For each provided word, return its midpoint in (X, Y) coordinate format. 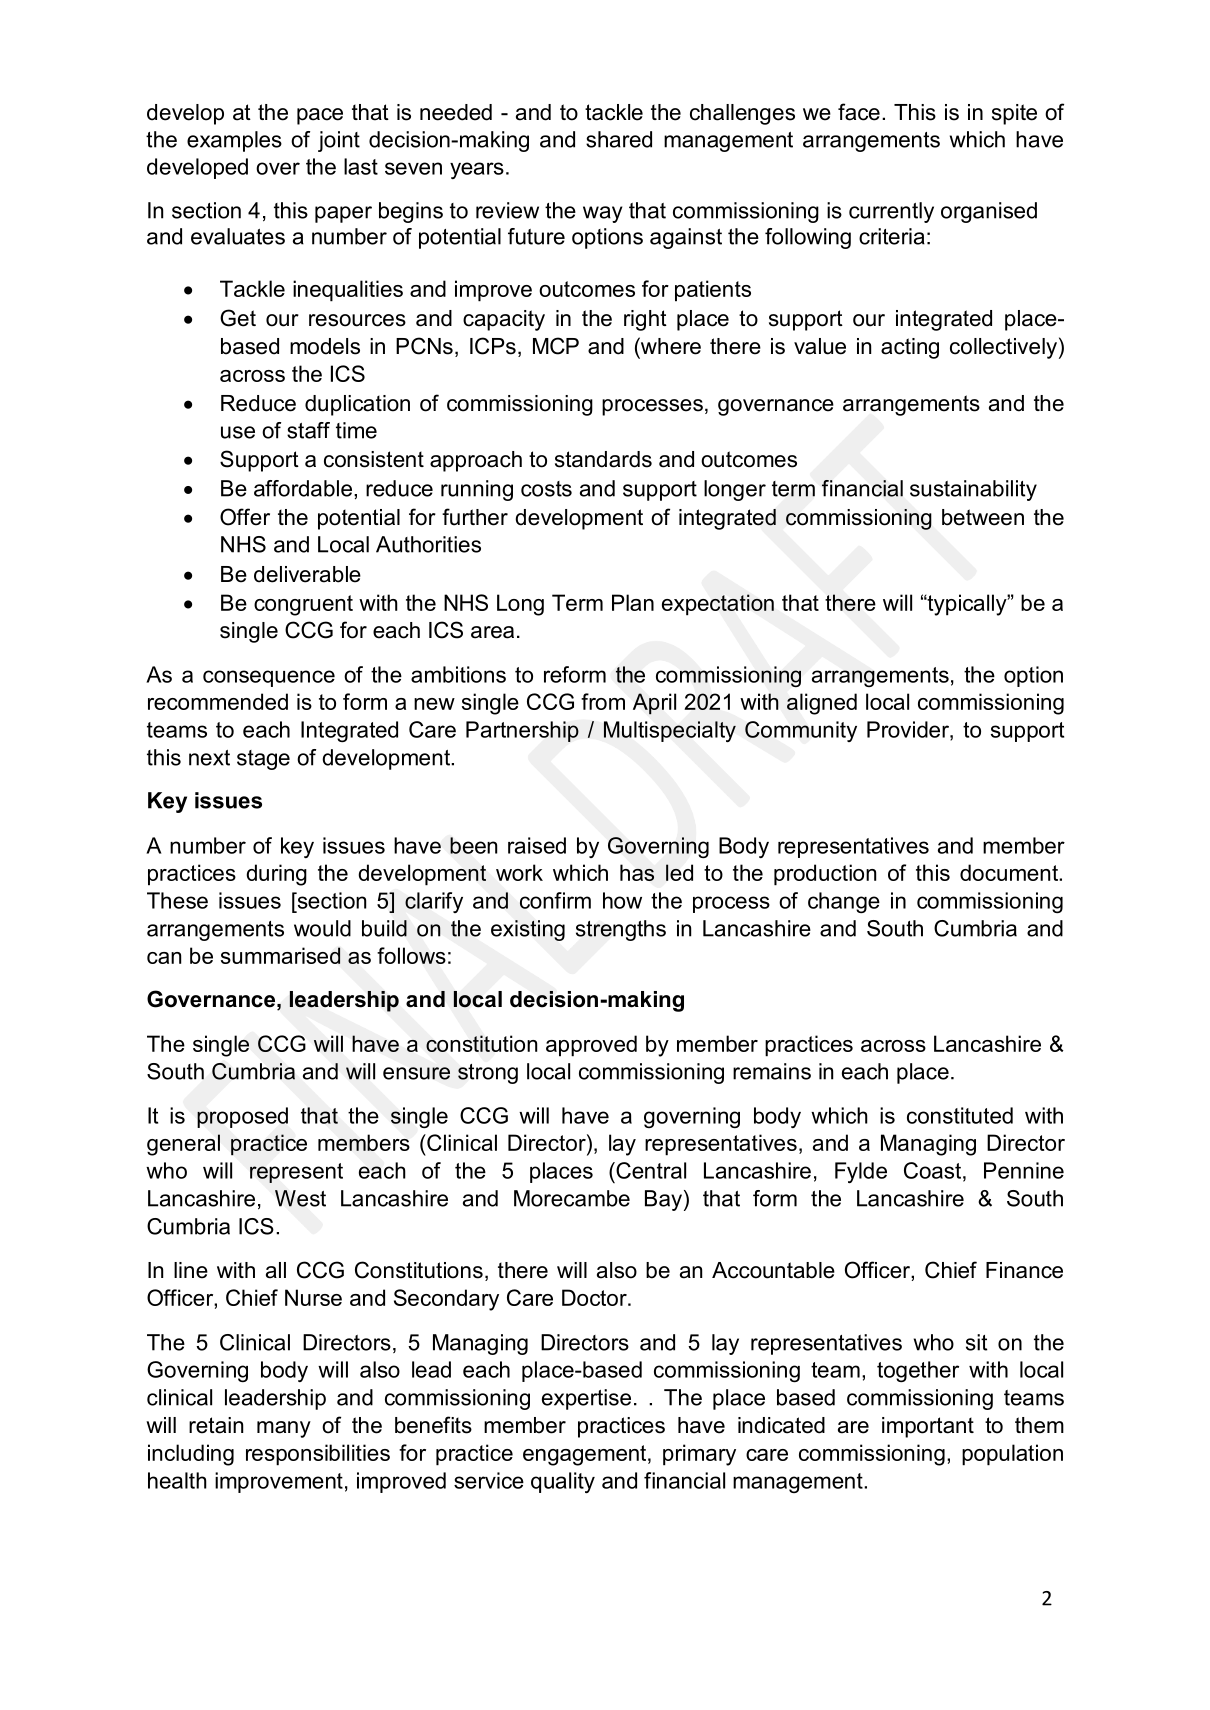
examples (234, 141)
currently (891, 212)
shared (619, 139)
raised (537, 845)
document (1010, 872)
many (284, 1429)
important (928, 1427)
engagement (584, 1455)
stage (263, 760)
